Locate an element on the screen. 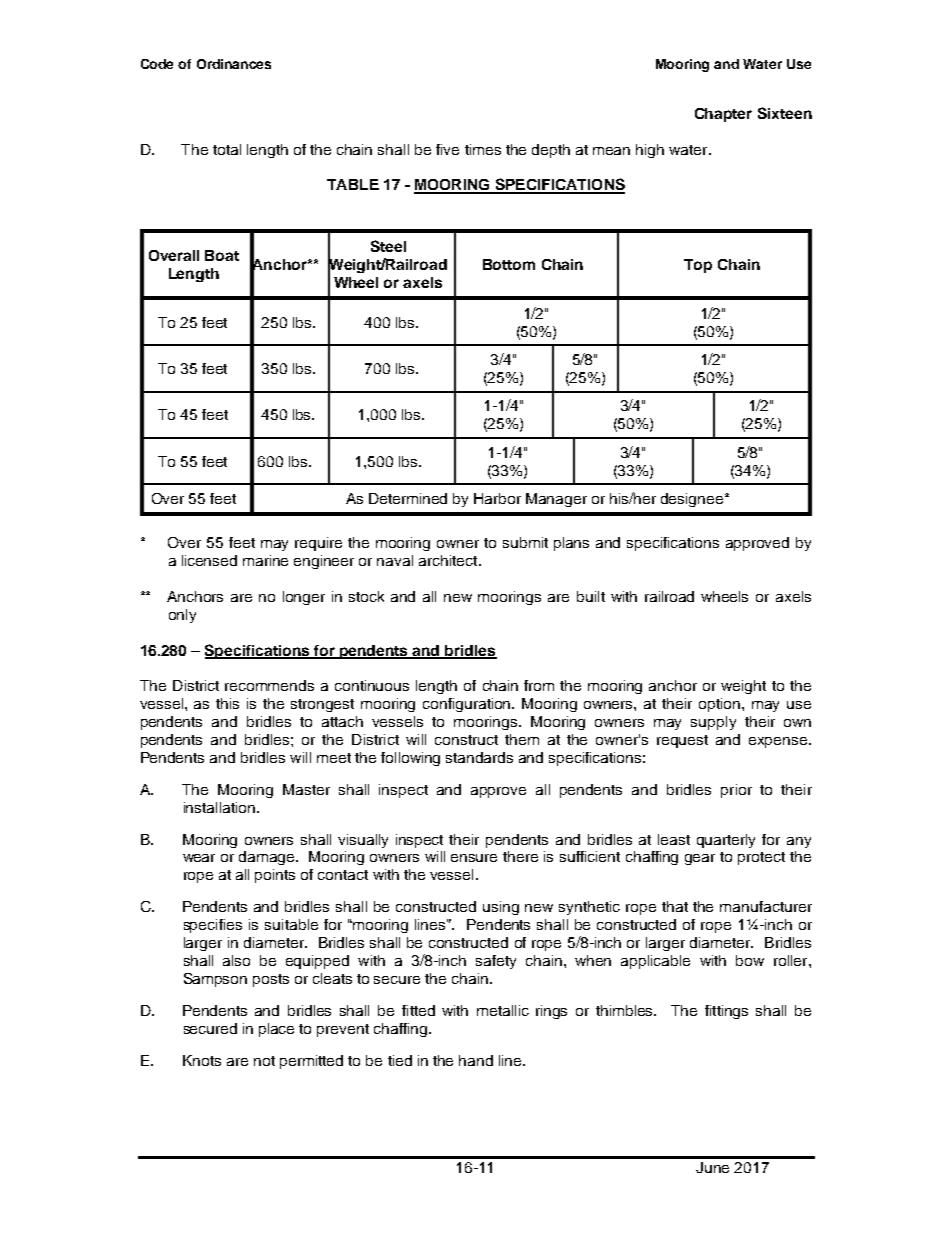 The height and width of the screenshot is (1233, 952). standards is located at coordinates (479, 757).
